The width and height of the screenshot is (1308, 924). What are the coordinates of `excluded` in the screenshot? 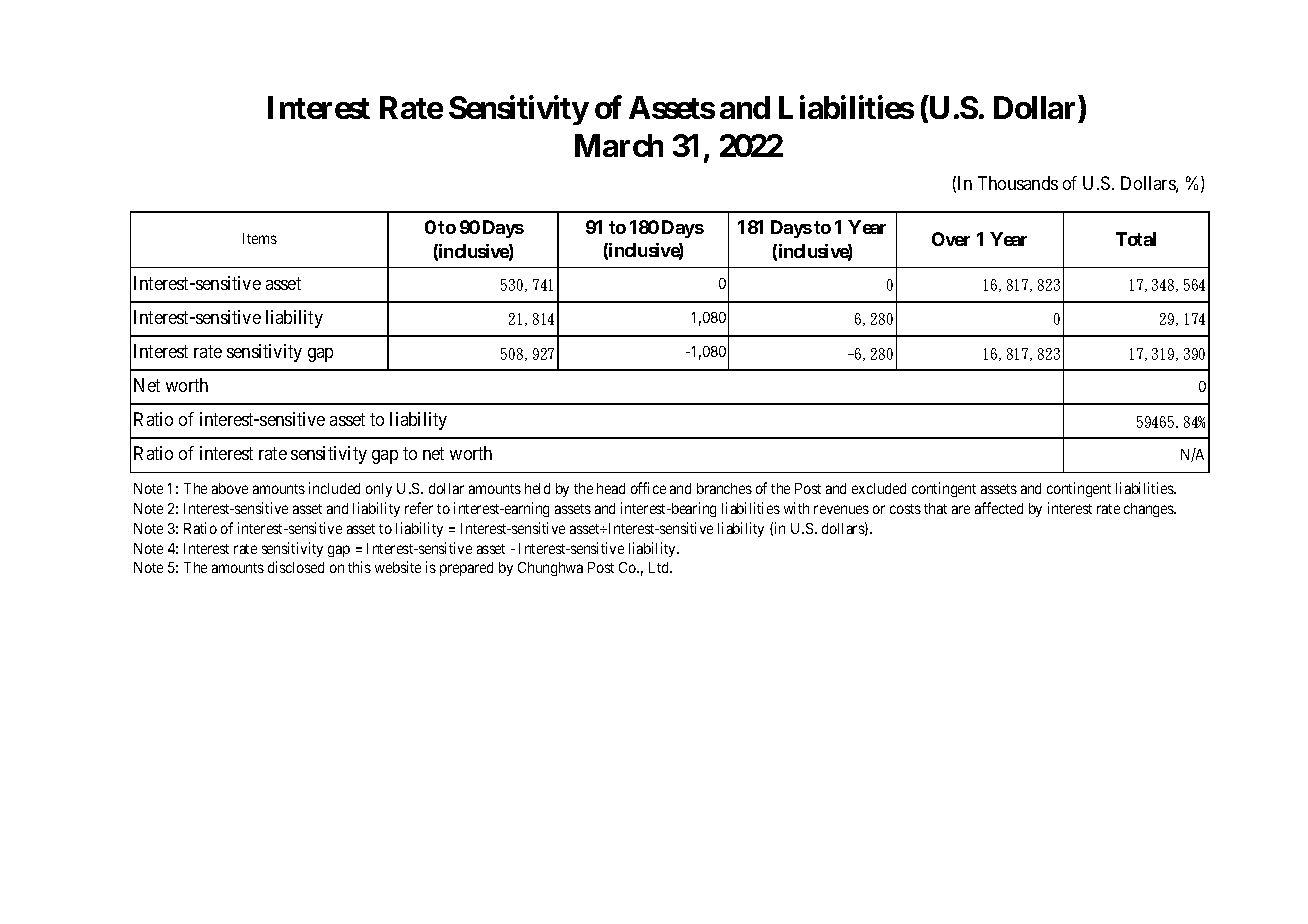 It's located at (879, 488).
